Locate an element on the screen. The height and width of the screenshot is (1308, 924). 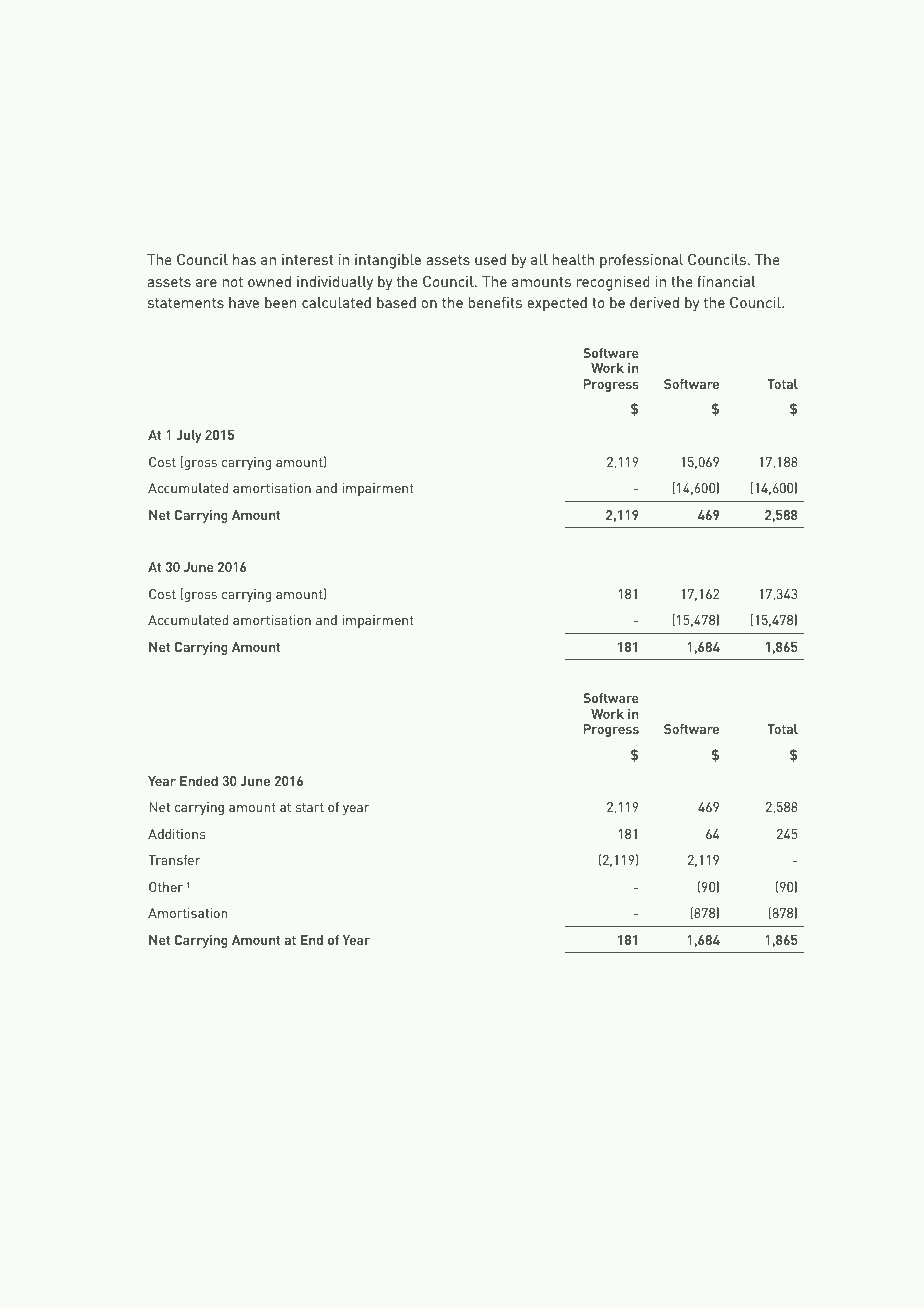
benefits is located at coordinates (495, 302).
